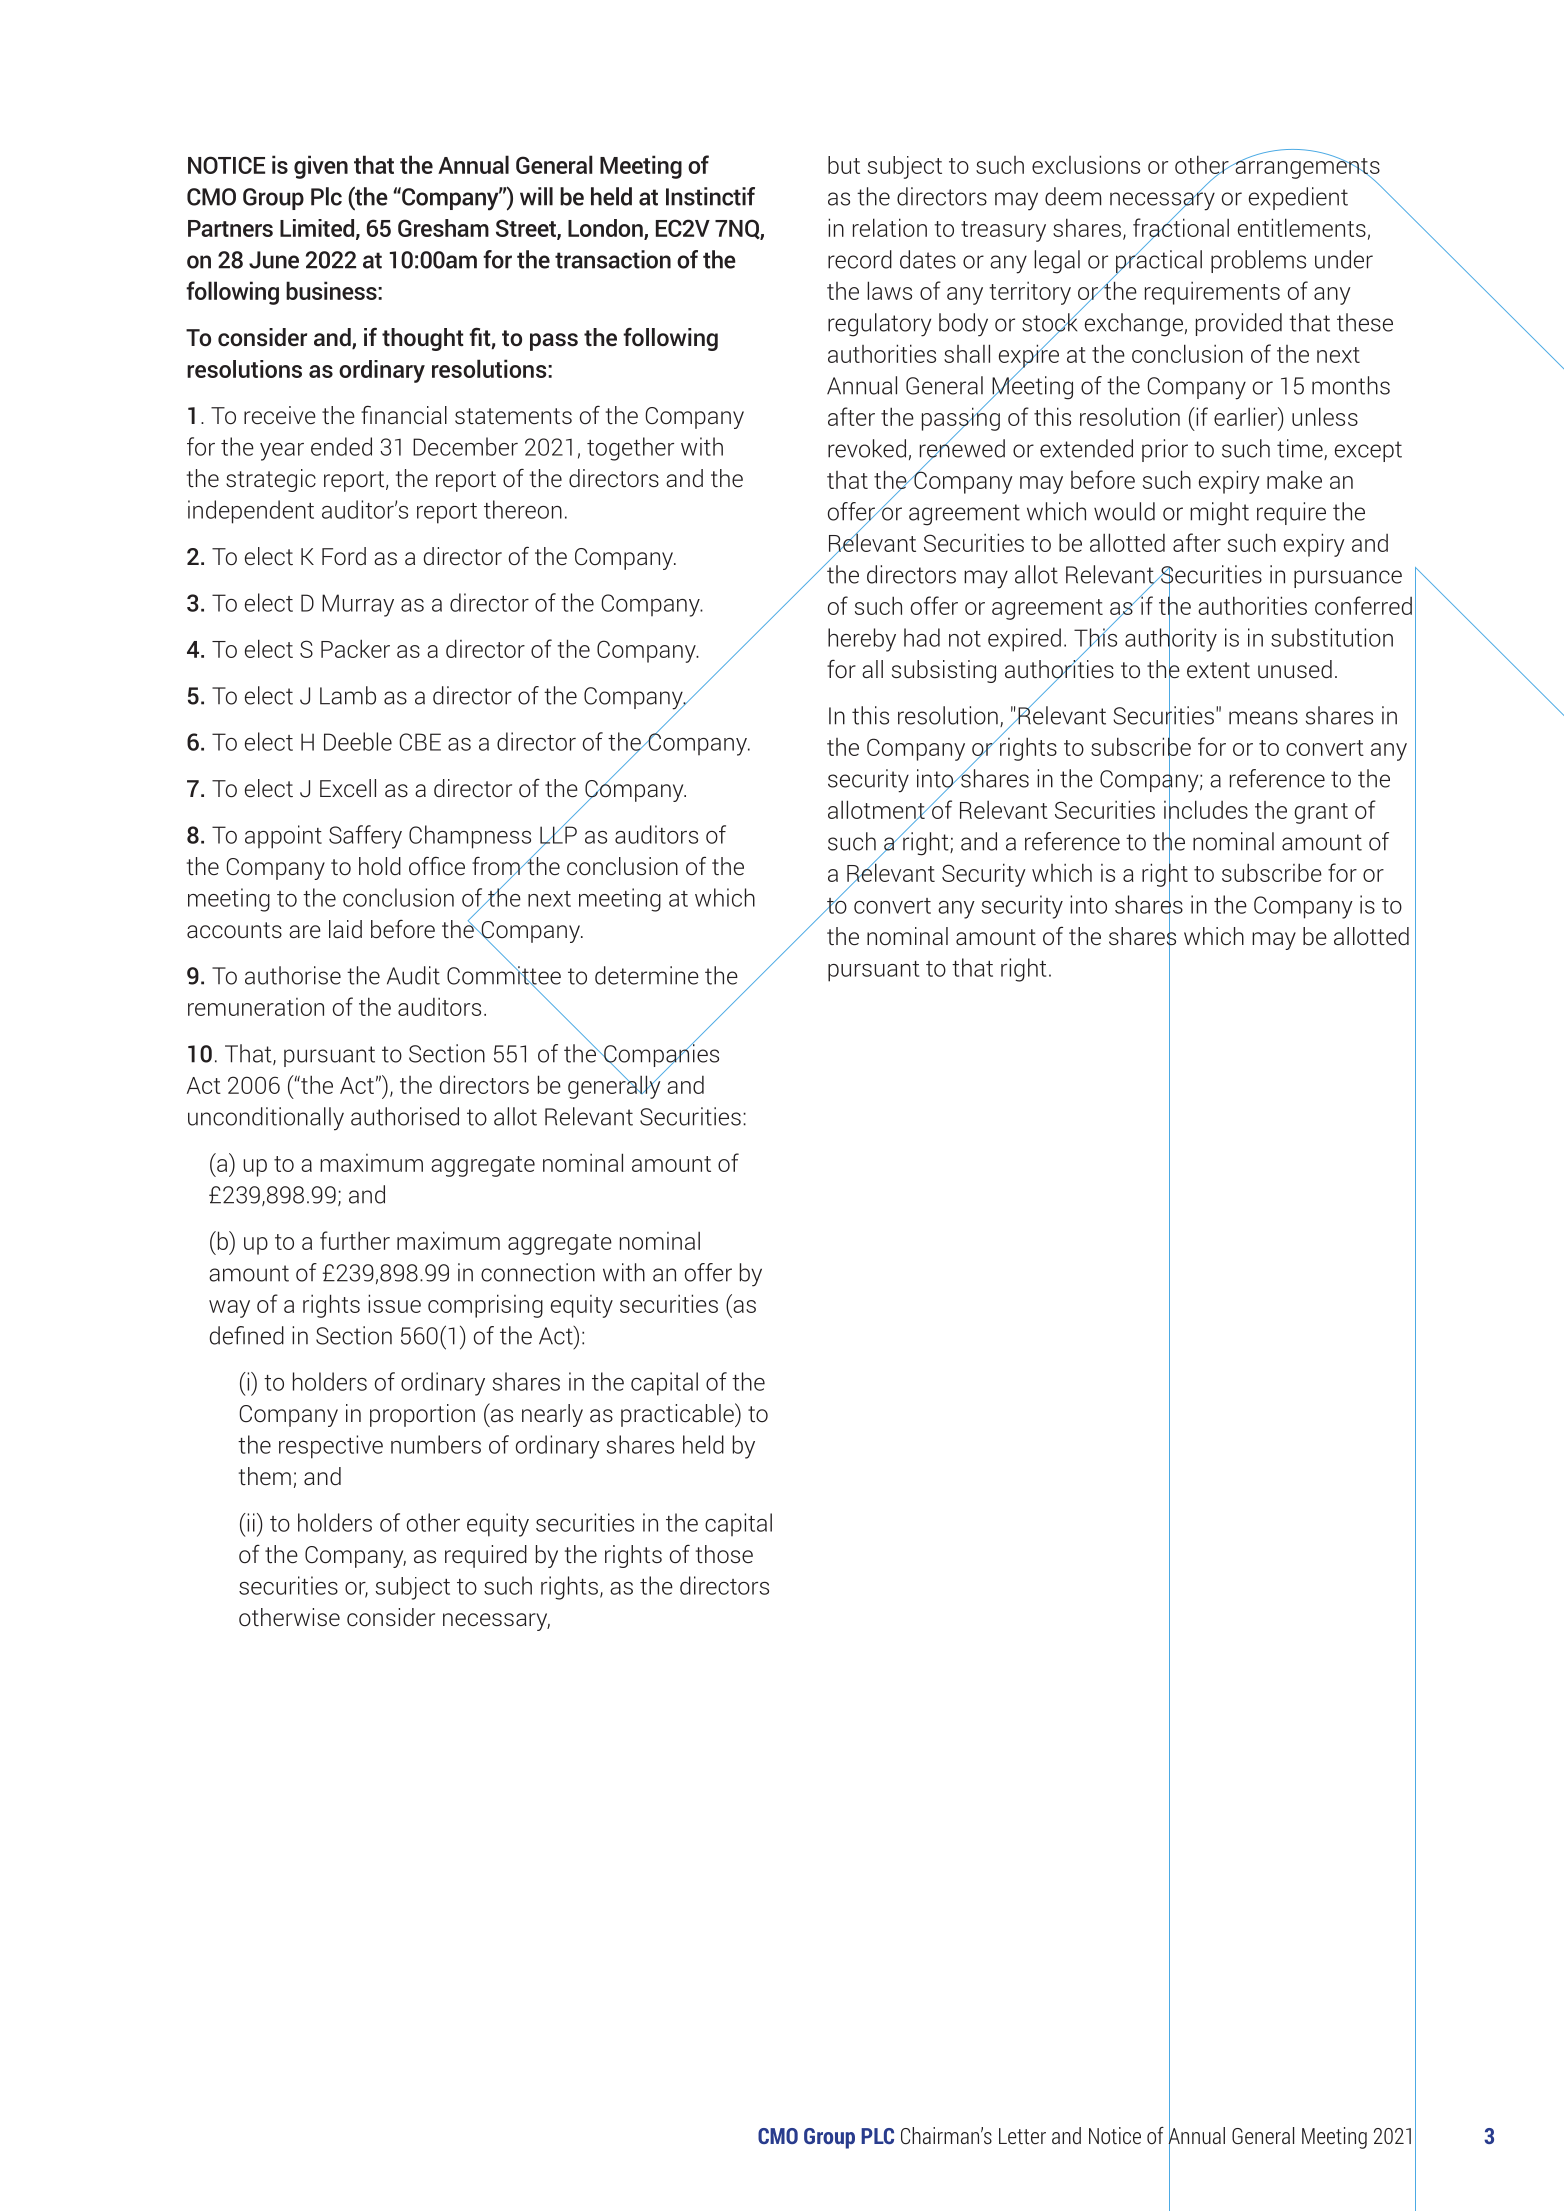  What do you see at coordinates (678, 1415) in the screenshot?
I see `practicable` at bounding box center [678, 1415].
